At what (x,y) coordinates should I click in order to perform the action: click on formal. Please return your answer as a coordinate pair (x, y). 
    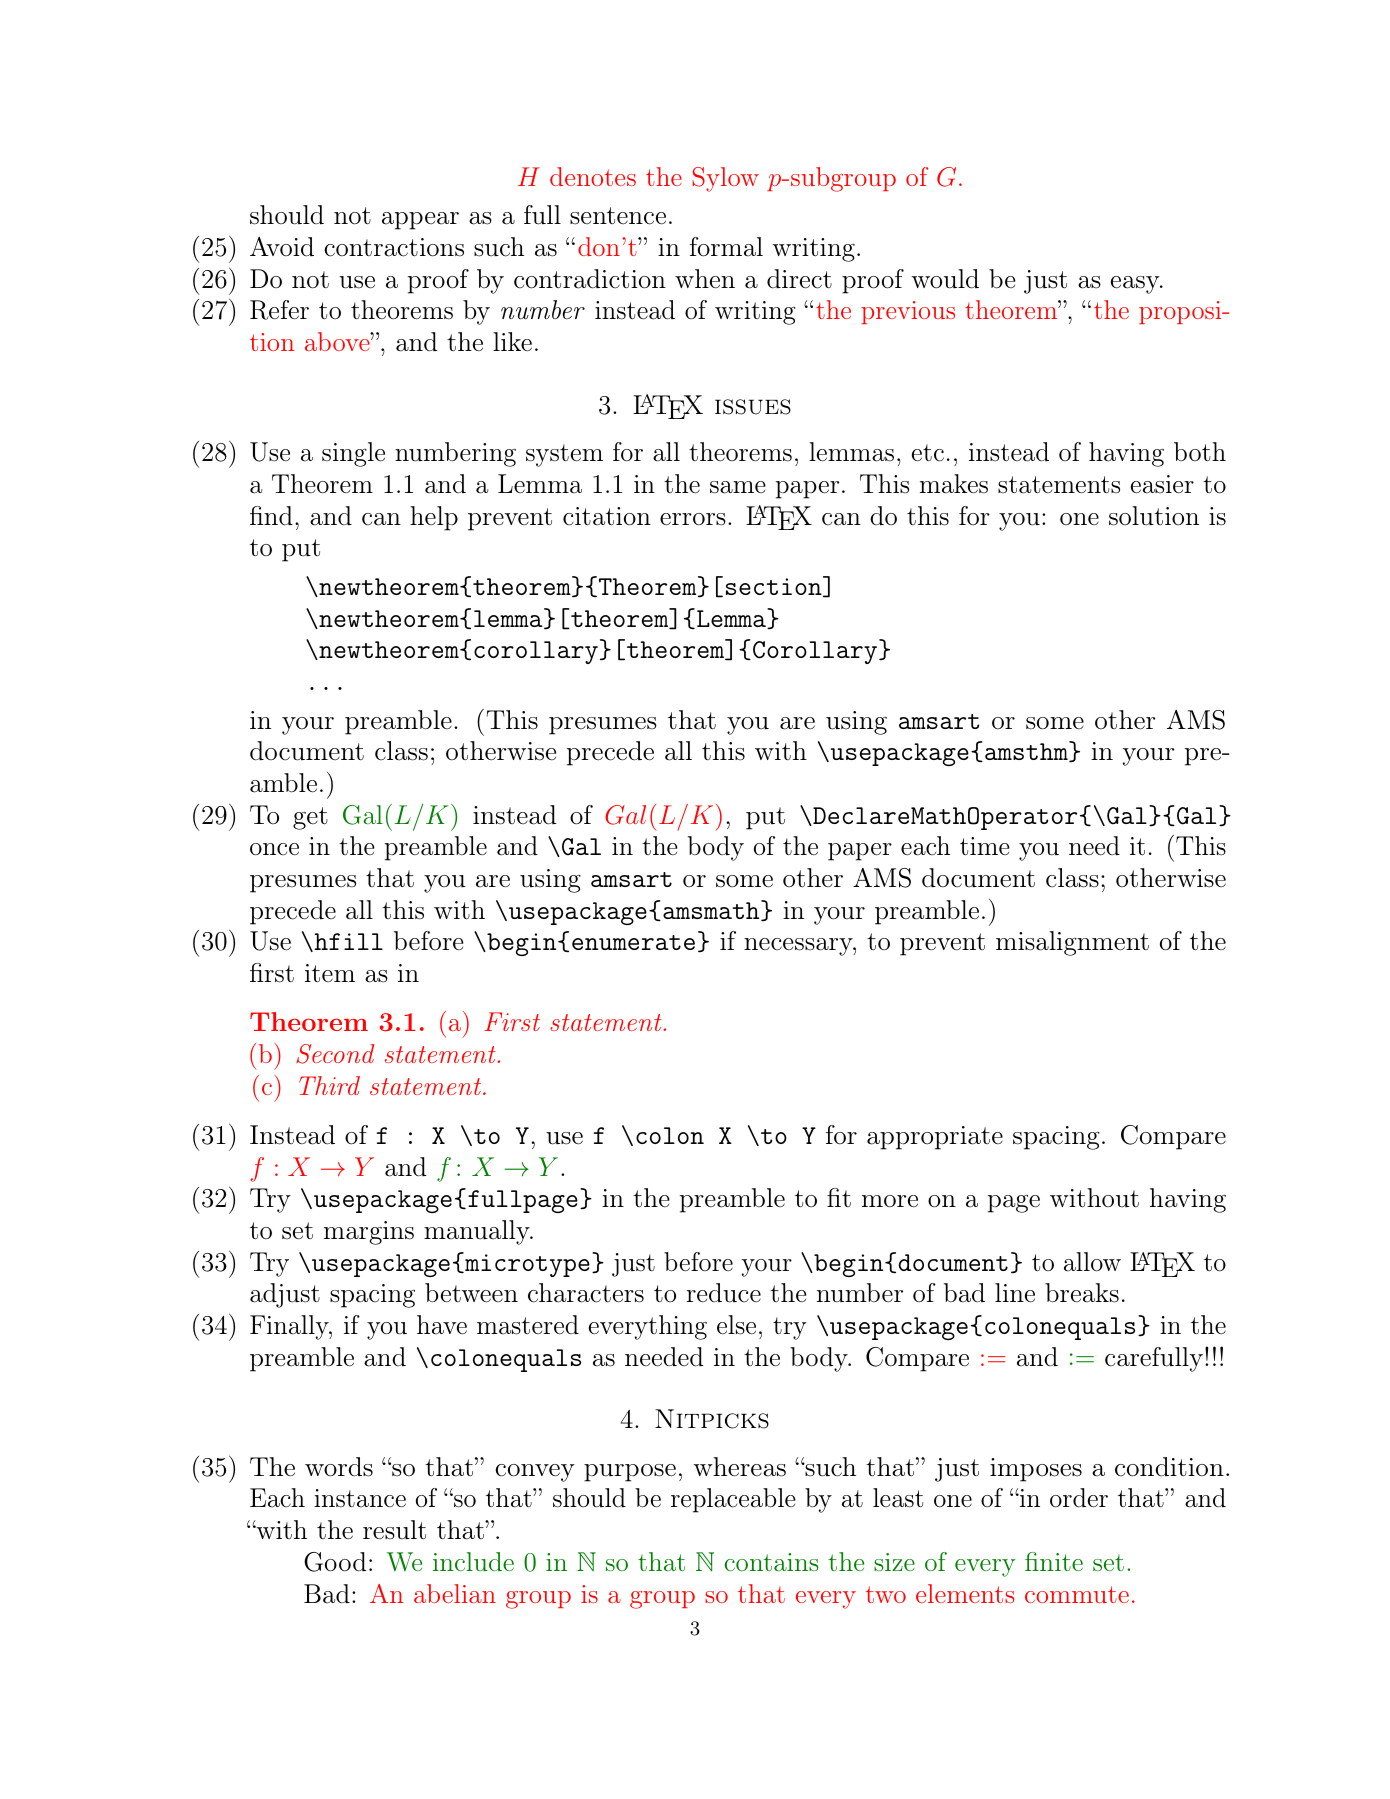
    Looking at the image, I should click on (726, 247).
